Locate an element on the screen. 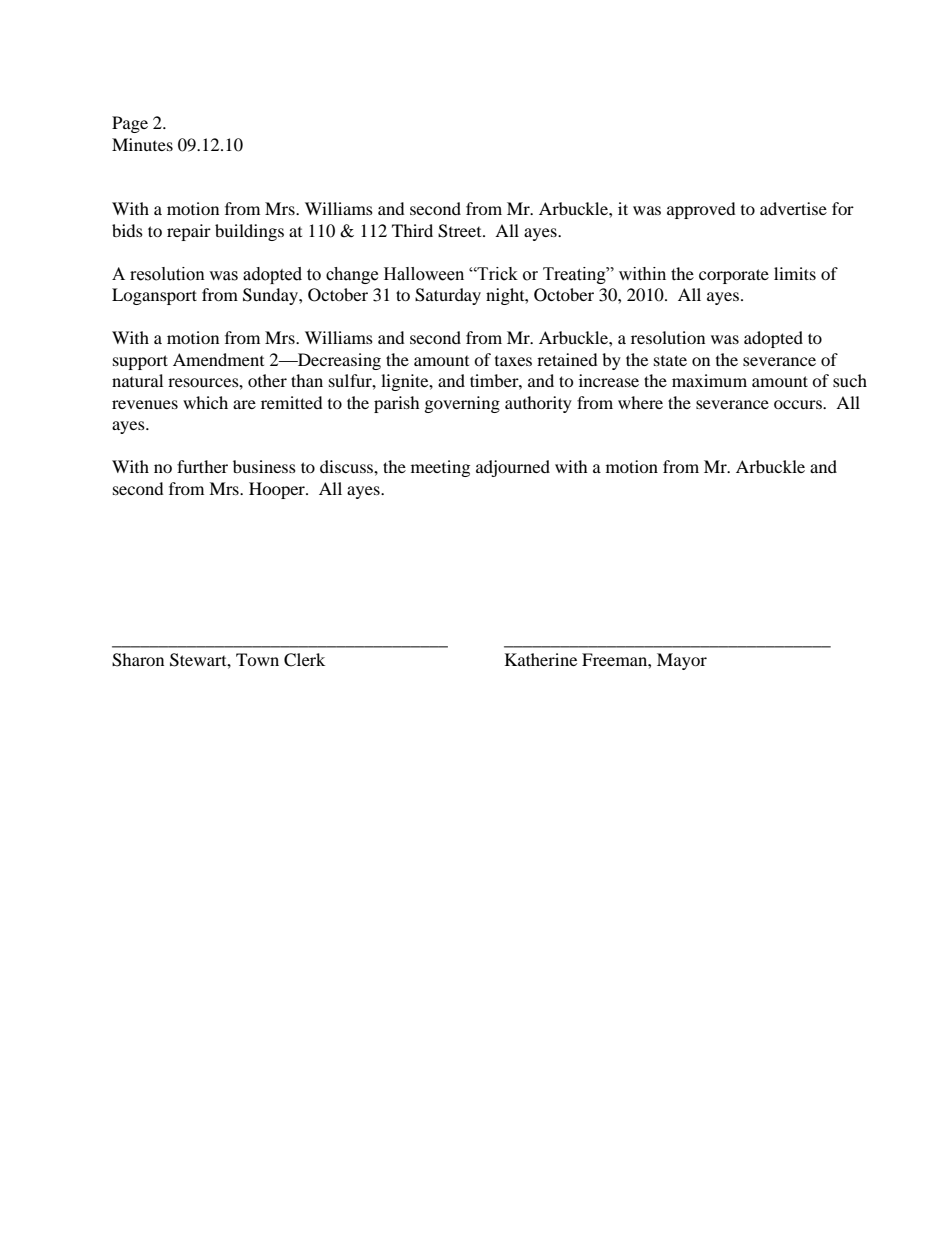  limits is located at coordinates (795, 273).
